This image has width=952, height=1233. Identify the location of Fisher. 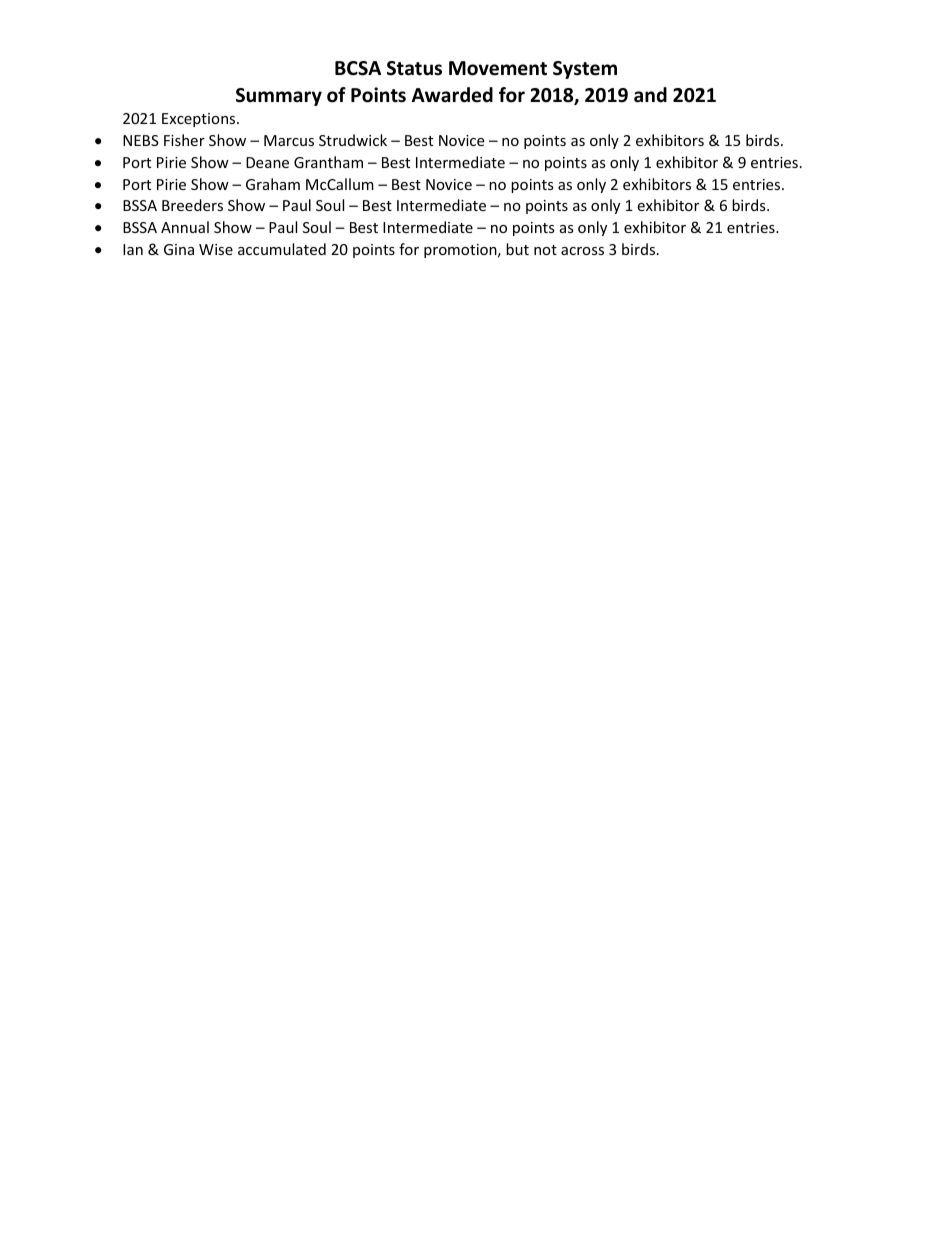
(184, 140).
